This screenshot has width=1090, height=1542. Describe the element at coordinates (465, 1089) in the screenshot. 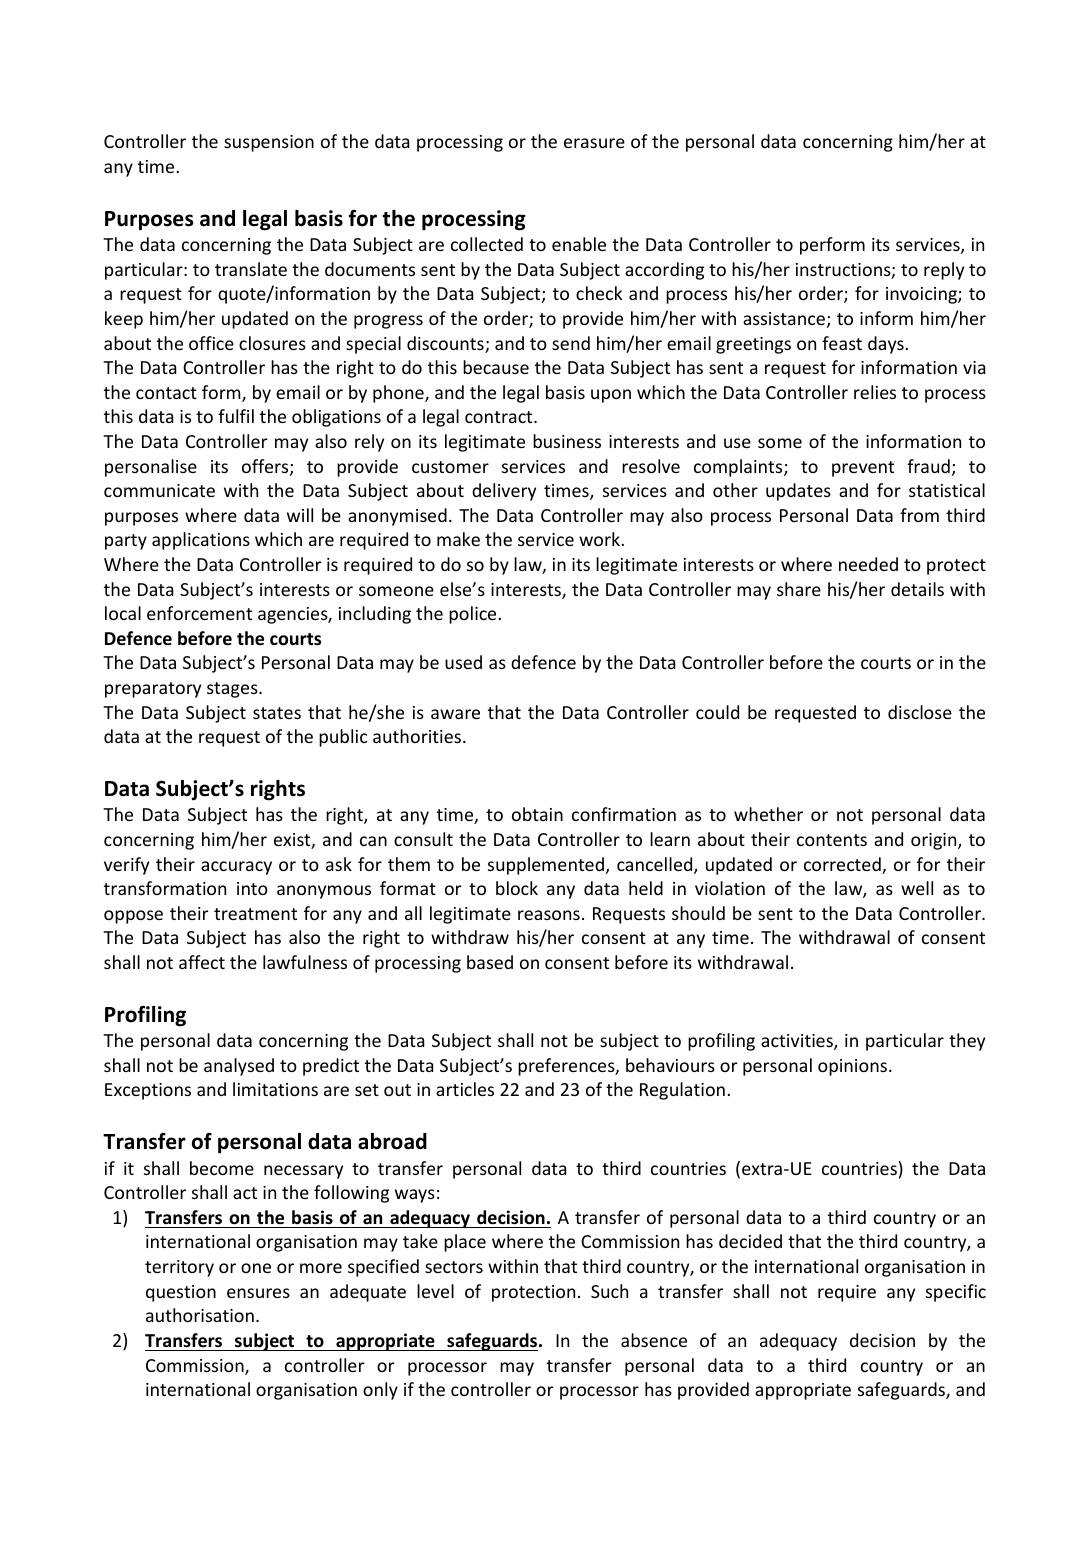

I see `articles` at that location.
